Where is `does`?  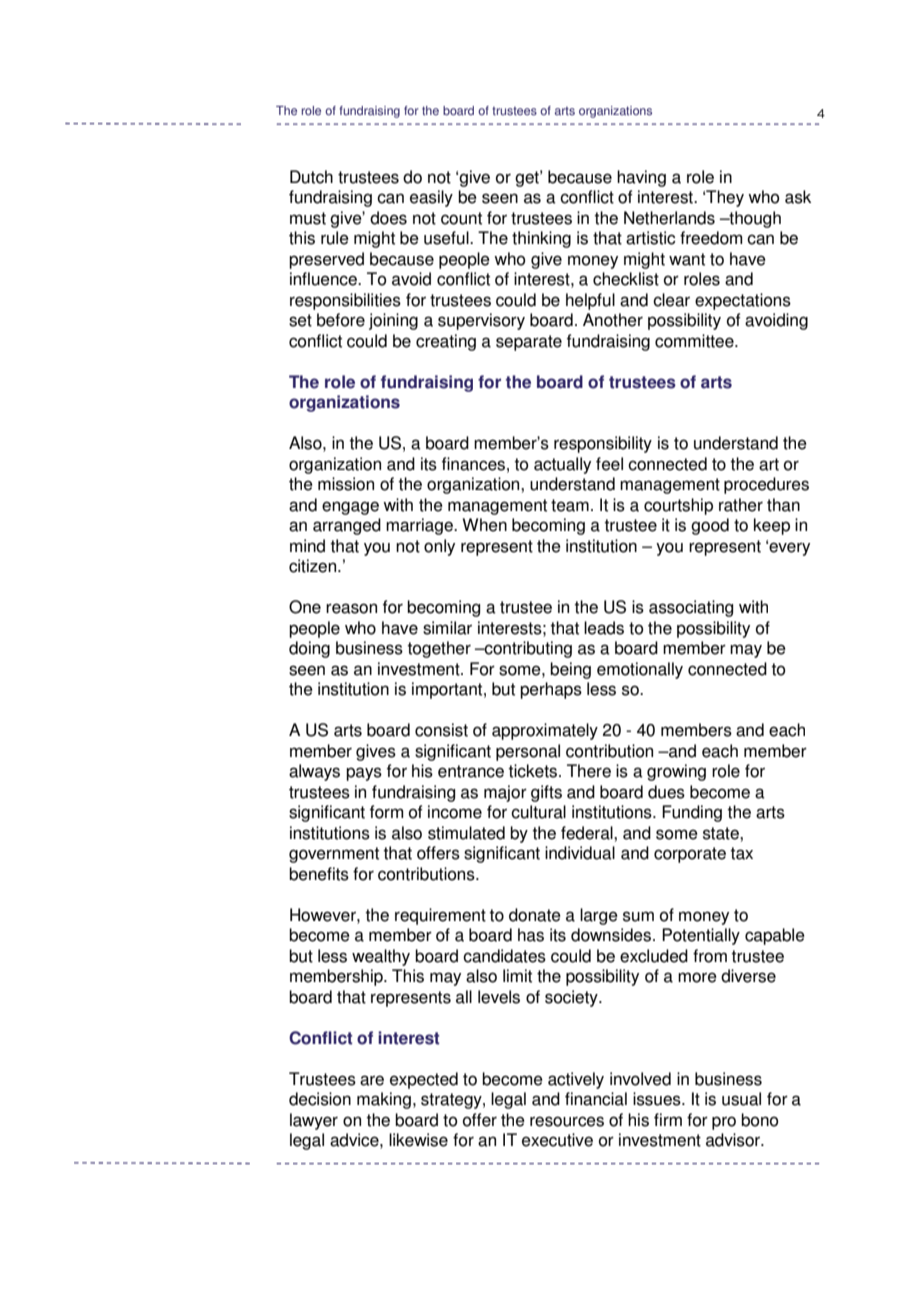
does is located at coordinates (388, 218).
